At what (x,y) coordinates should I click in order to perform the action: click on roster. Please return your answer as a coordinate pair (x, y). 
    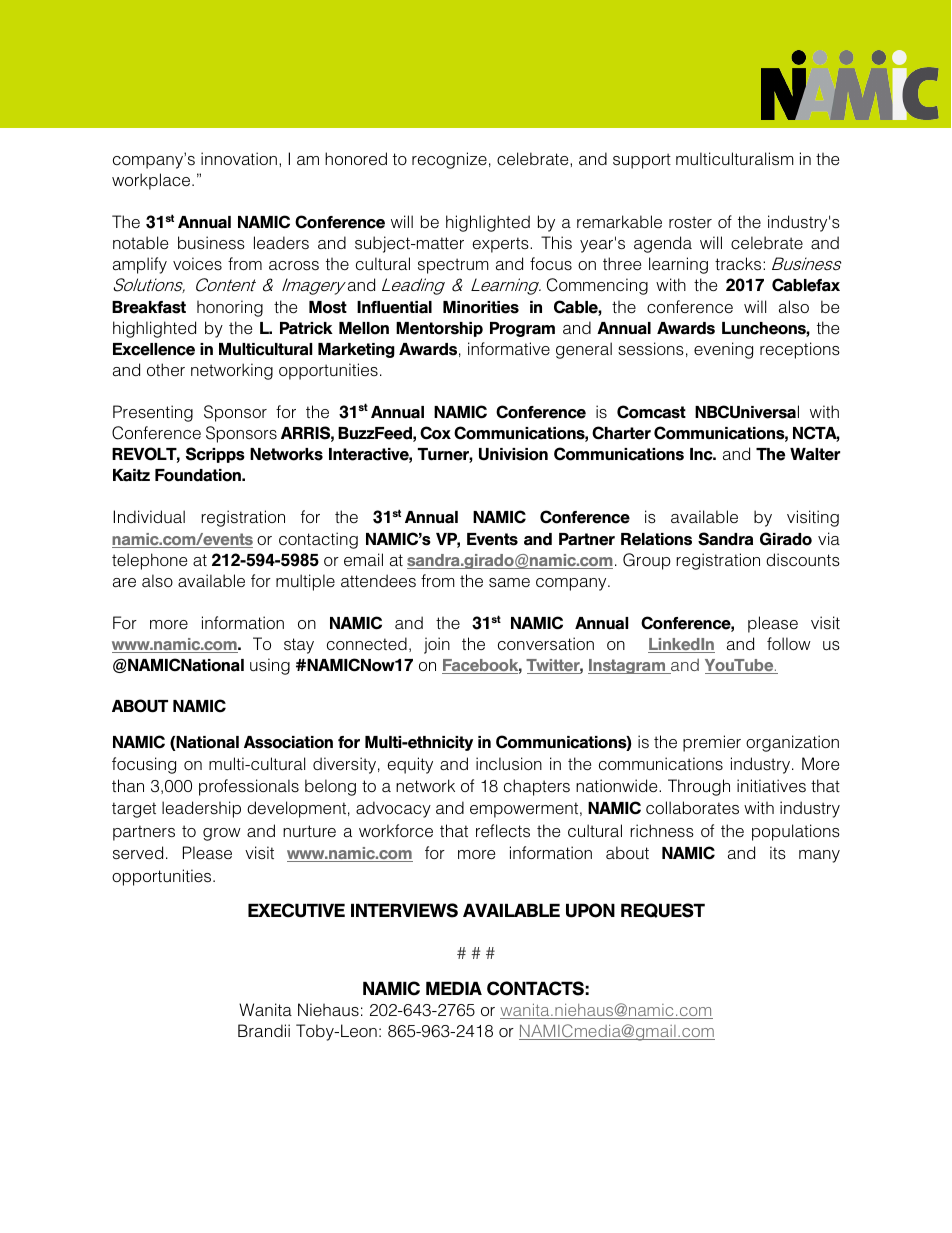
    Looking at the image, I should click on (690, 222).
